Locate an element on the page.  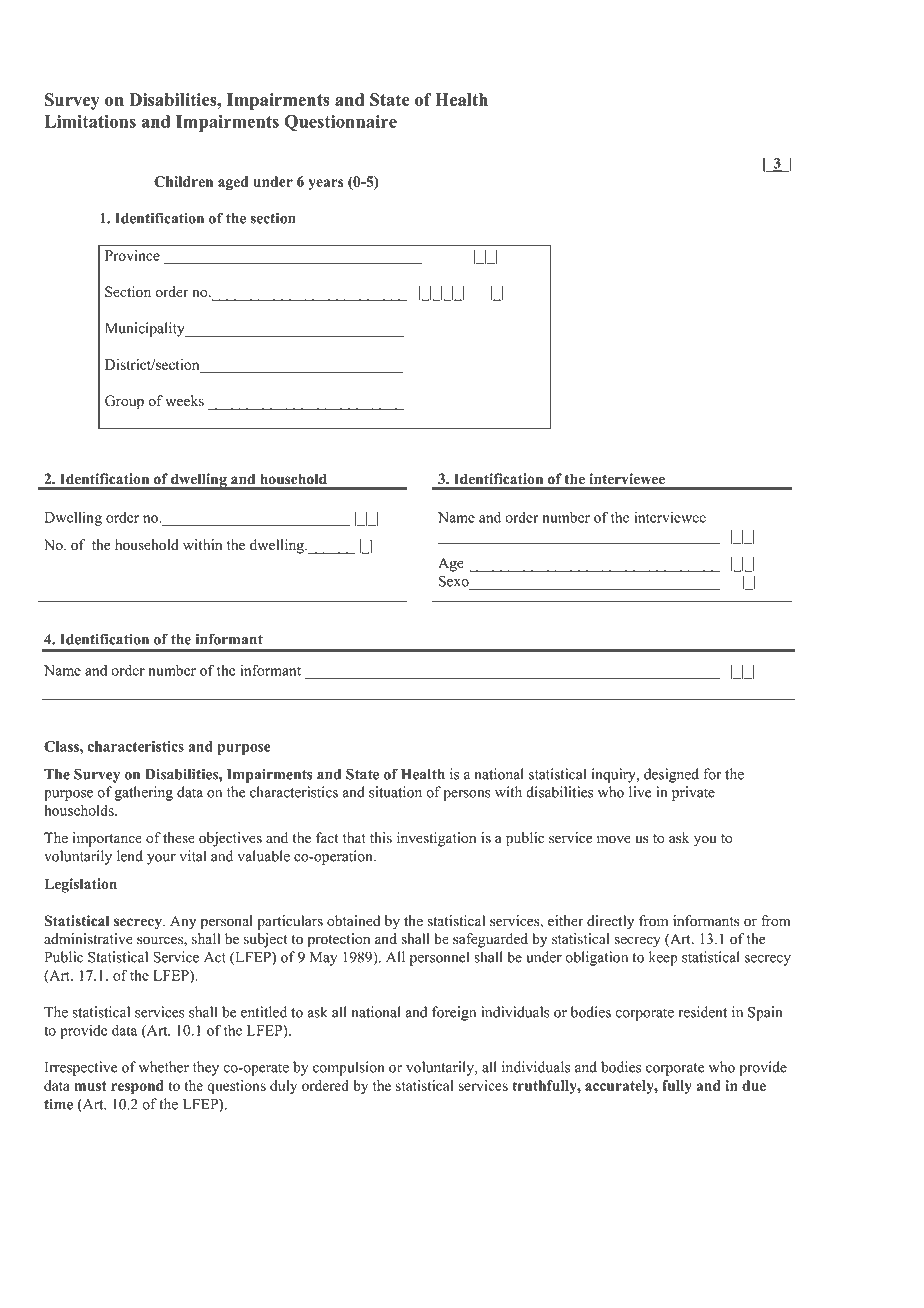
respond is located at coordinates (137, 1087).
